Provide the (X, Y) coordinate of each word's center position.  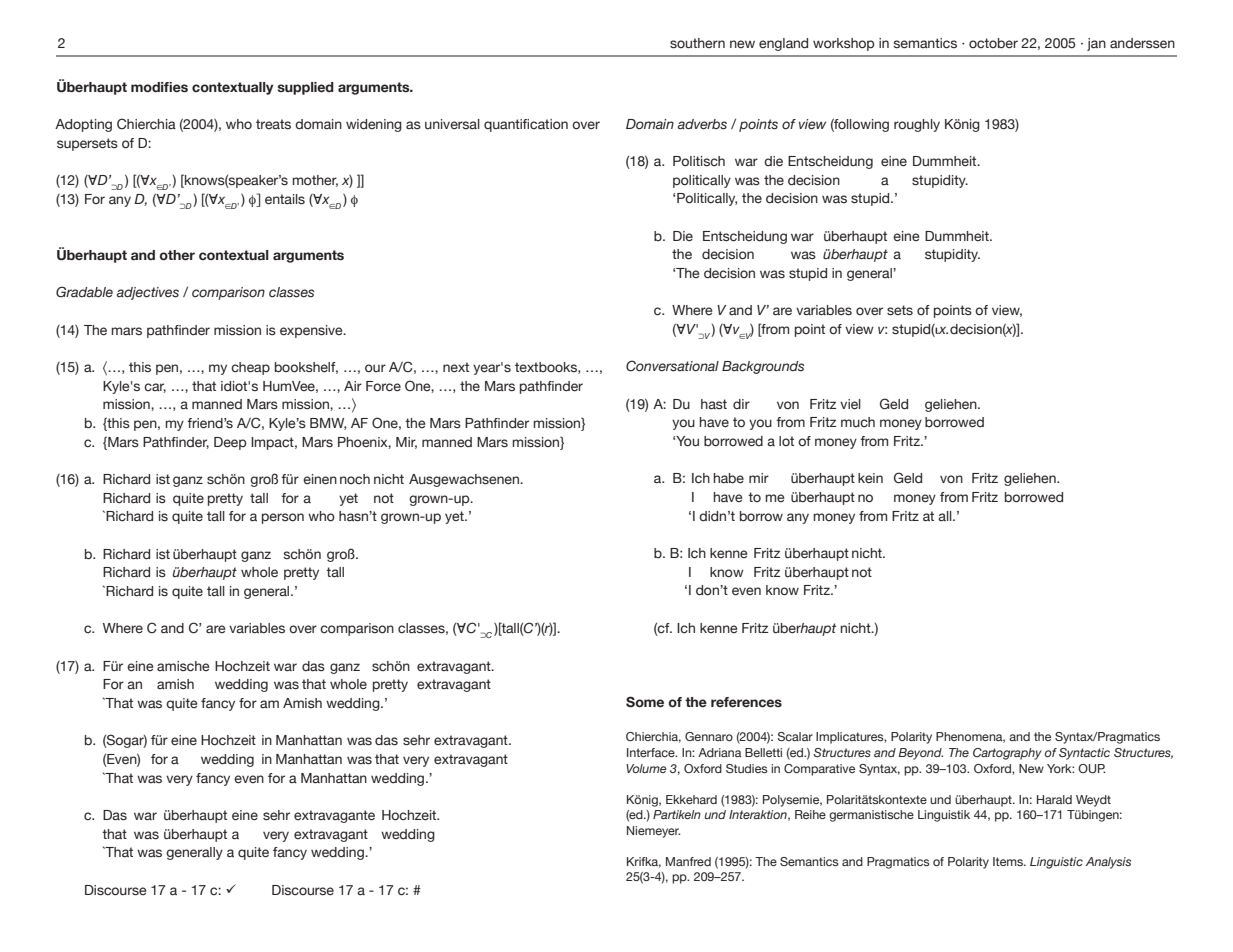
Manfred (688, 861)
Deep (230, 443)
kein (870, 478)
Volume (646, 768)
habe (728, 478)
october (993, 43)
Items (1009, 861)
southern (697, 43)
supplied (306, 88)
